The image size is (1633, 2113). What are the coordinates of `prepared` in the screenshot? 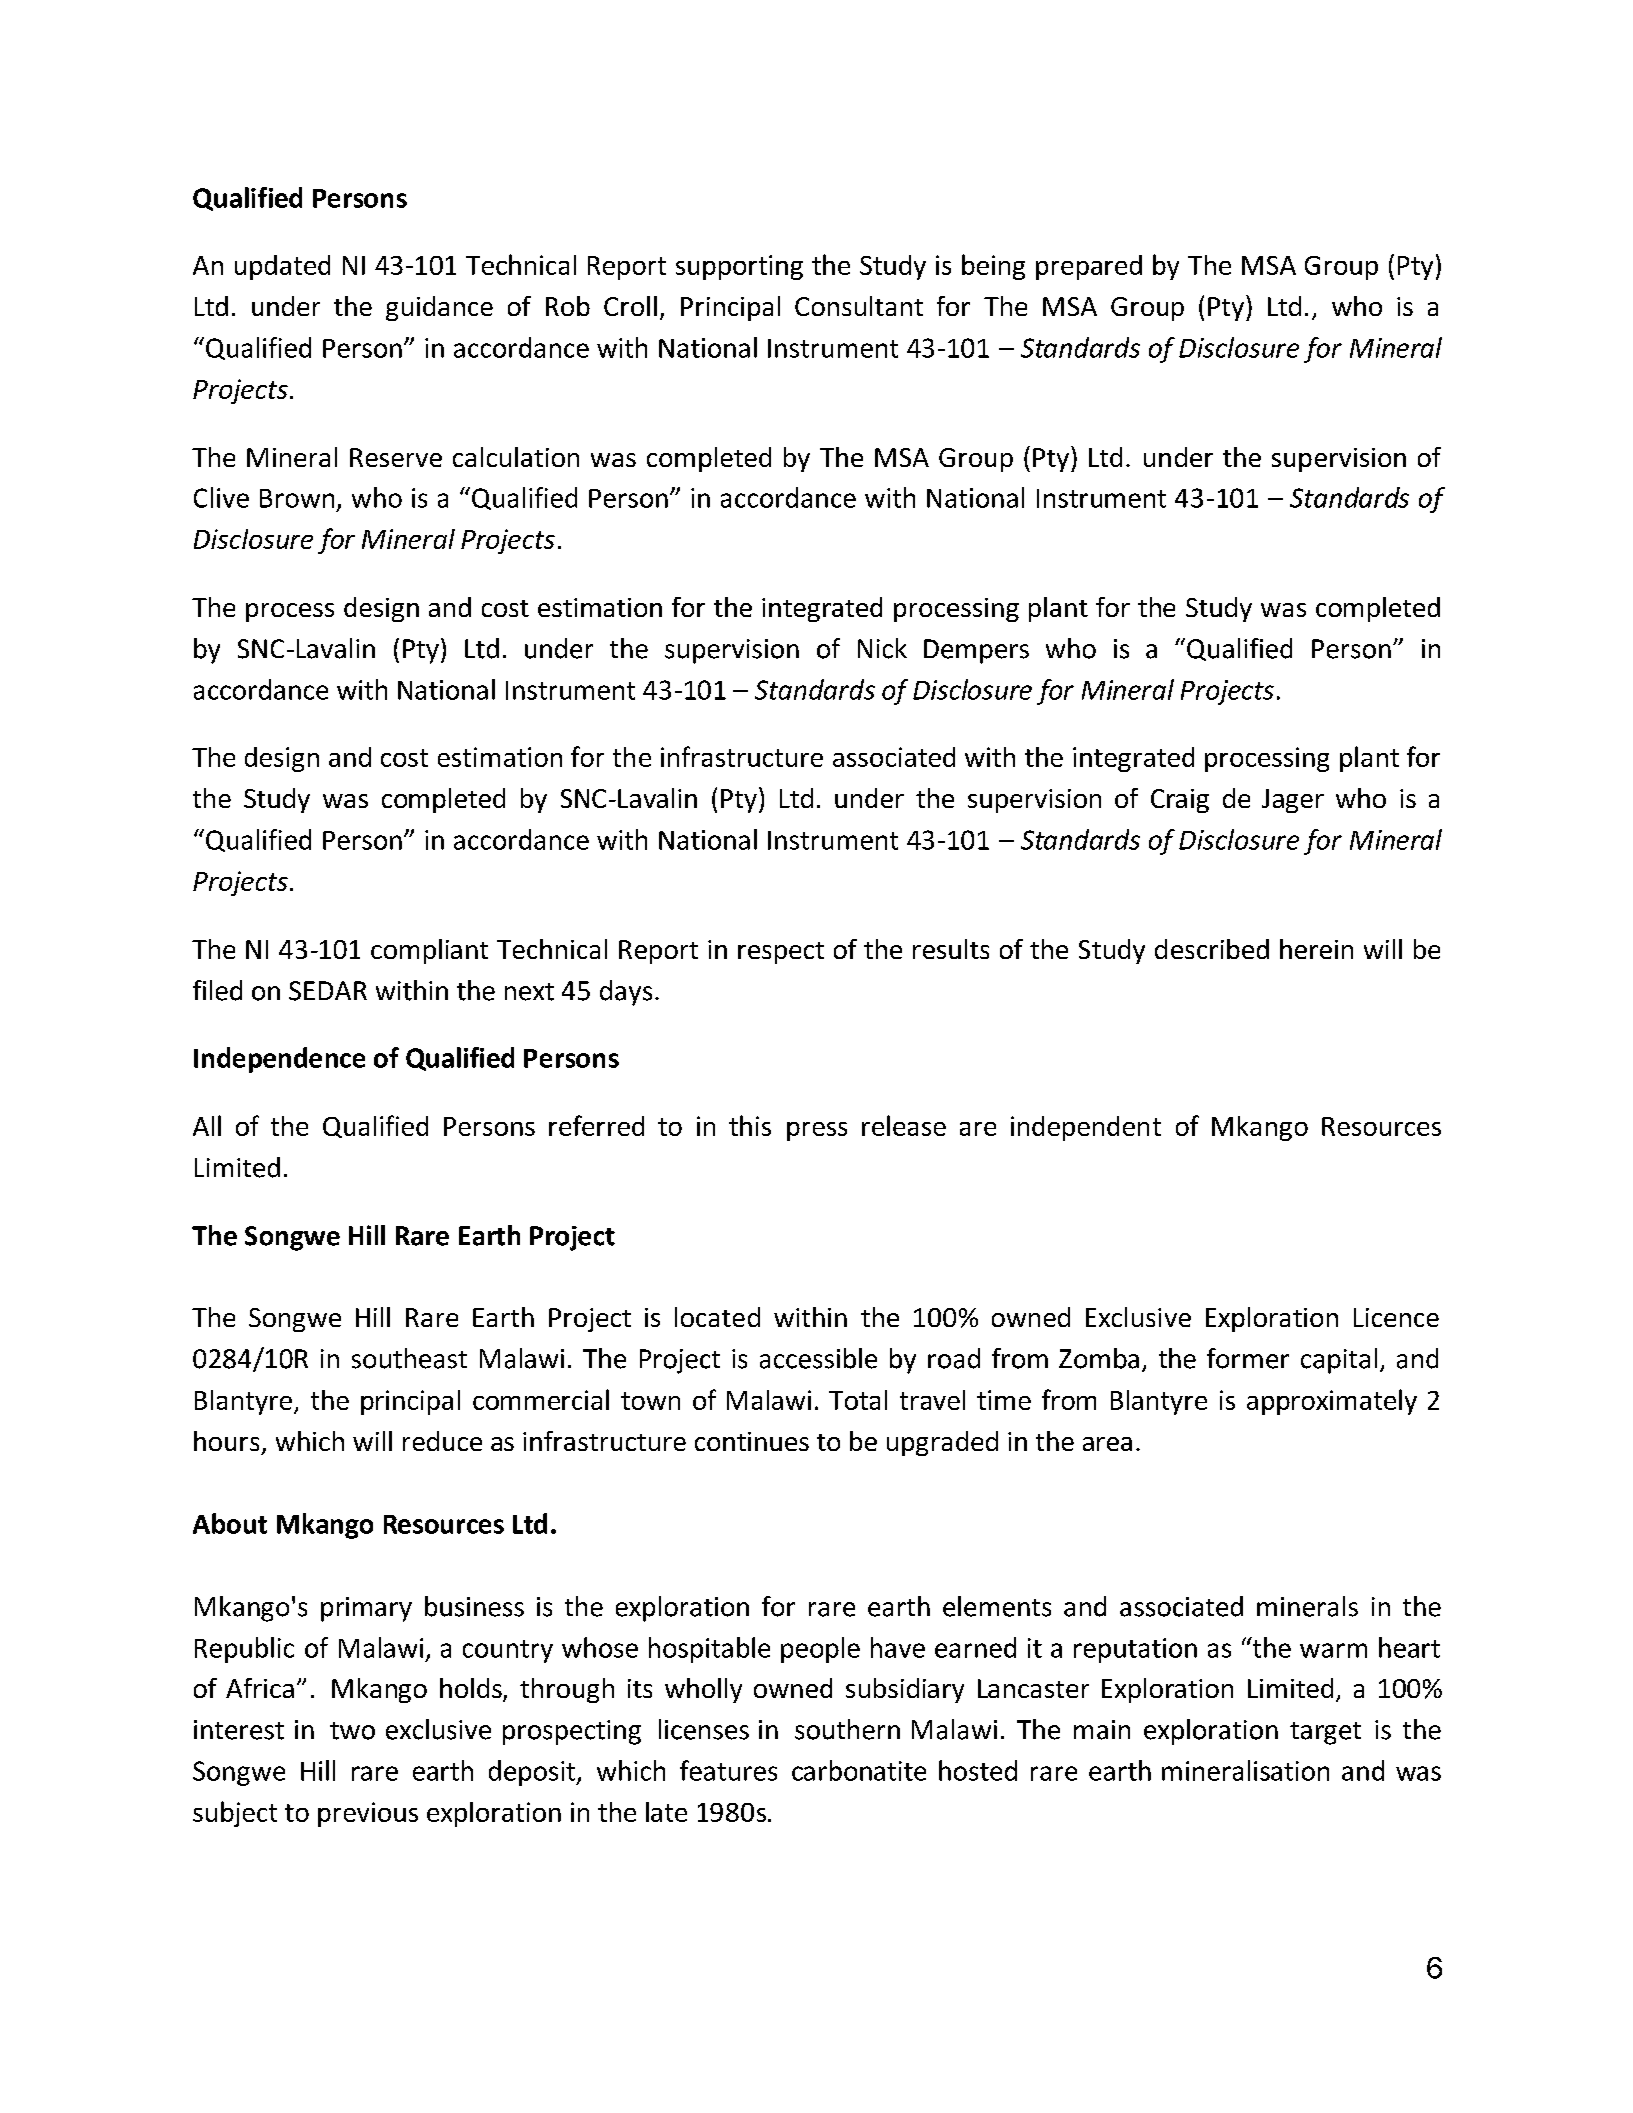 It's located at (1089, 267).
